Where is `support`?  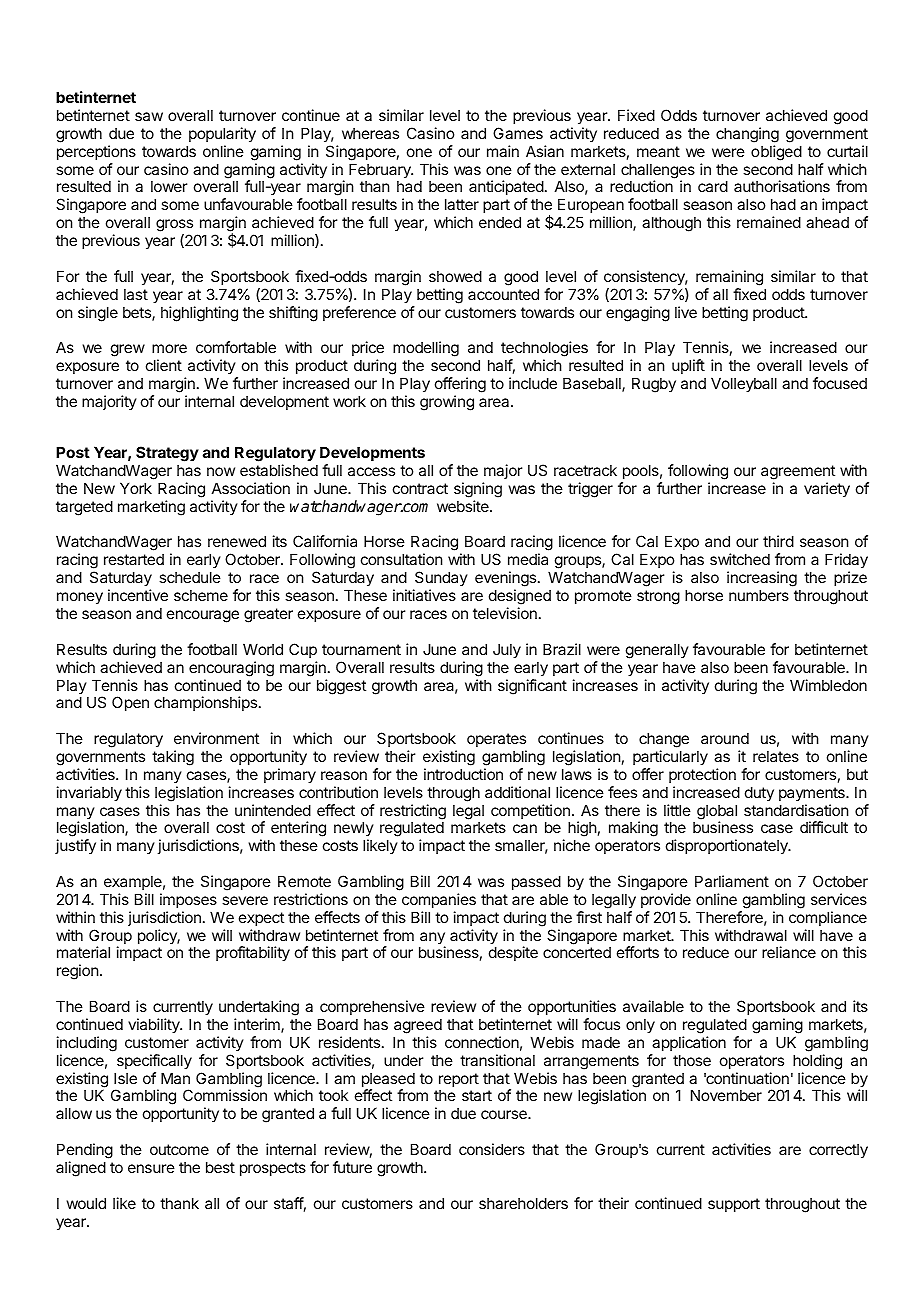 support is located at coordinates (734, 1205).
